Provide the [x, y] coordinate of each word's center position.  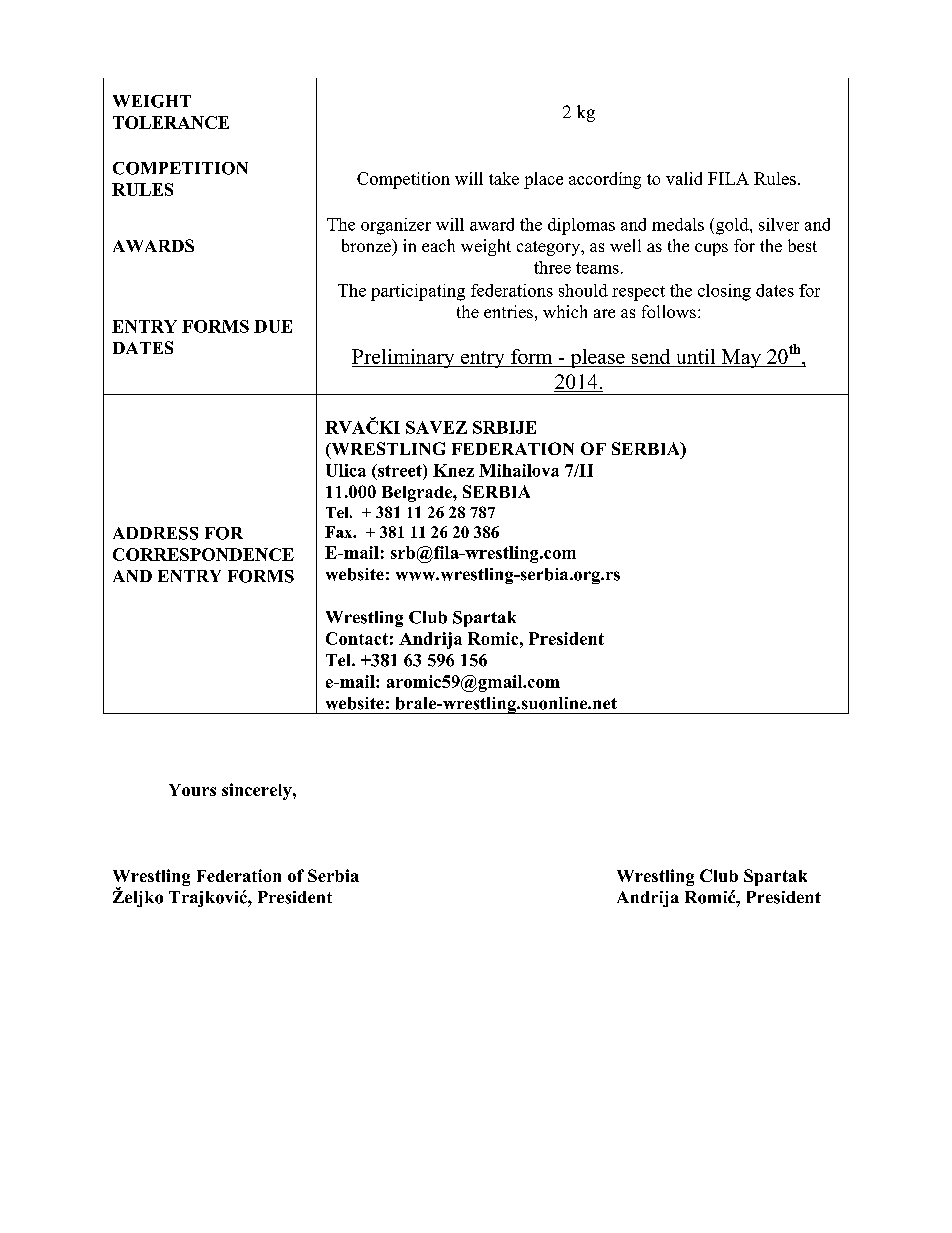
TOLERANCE [171, 122]
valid [684, 178]
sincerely [258, 791]
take [504, 178]
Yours [192, 790]
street [400, 470]
